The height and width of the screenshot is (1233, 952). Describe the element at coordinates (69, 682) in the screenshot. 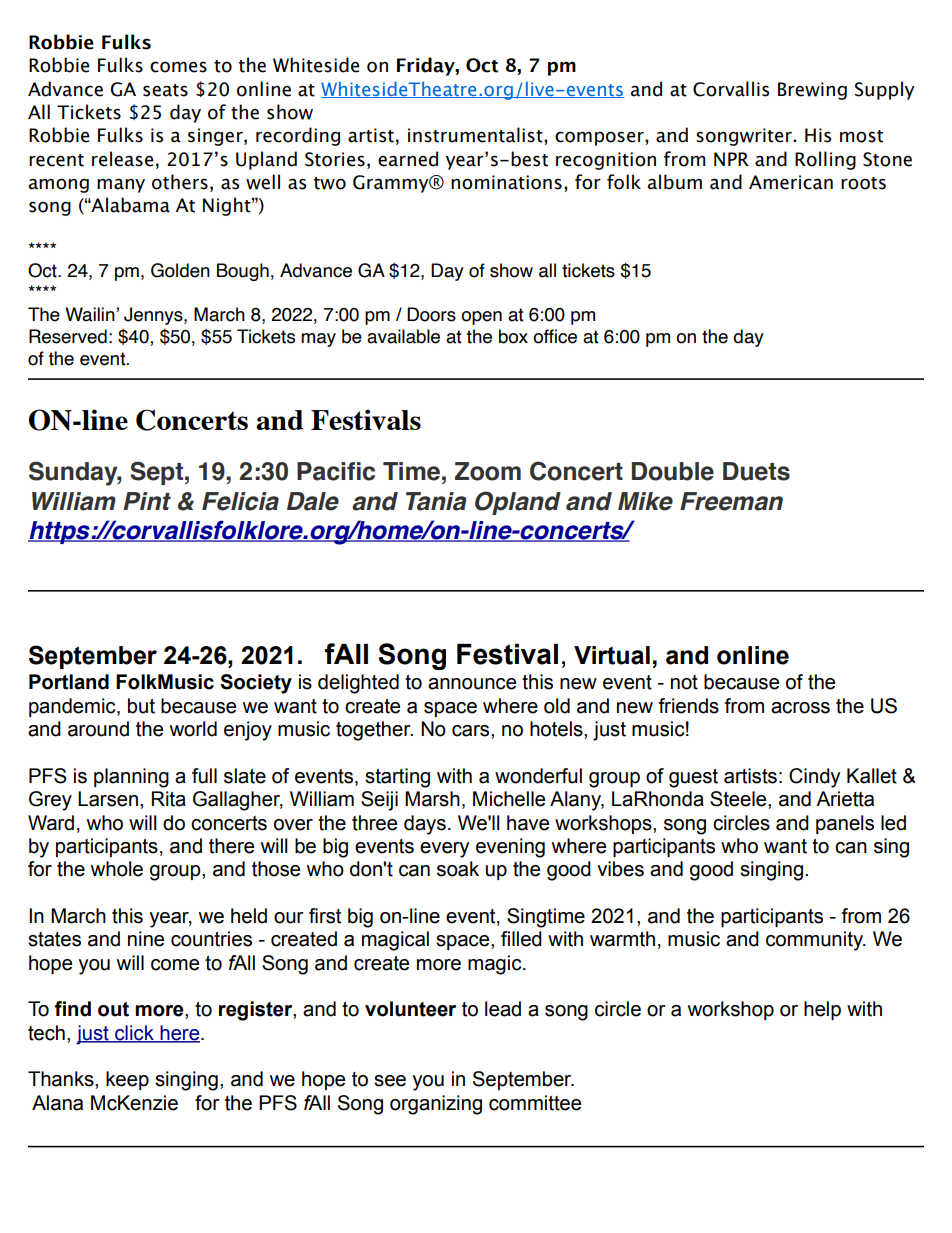

I see `Portland` at that location.
